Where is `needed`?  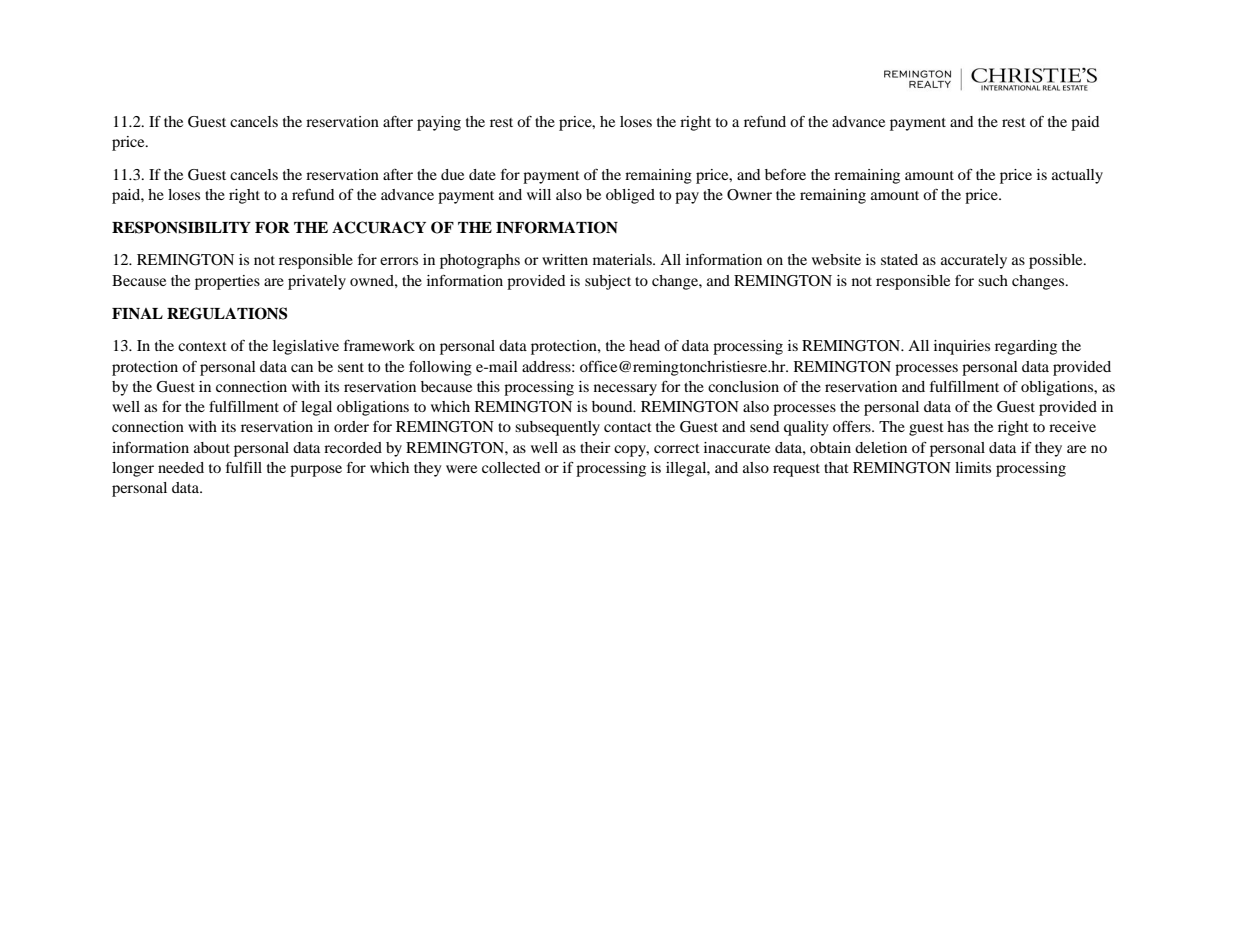 needed is located at coordinates (181, 467).
